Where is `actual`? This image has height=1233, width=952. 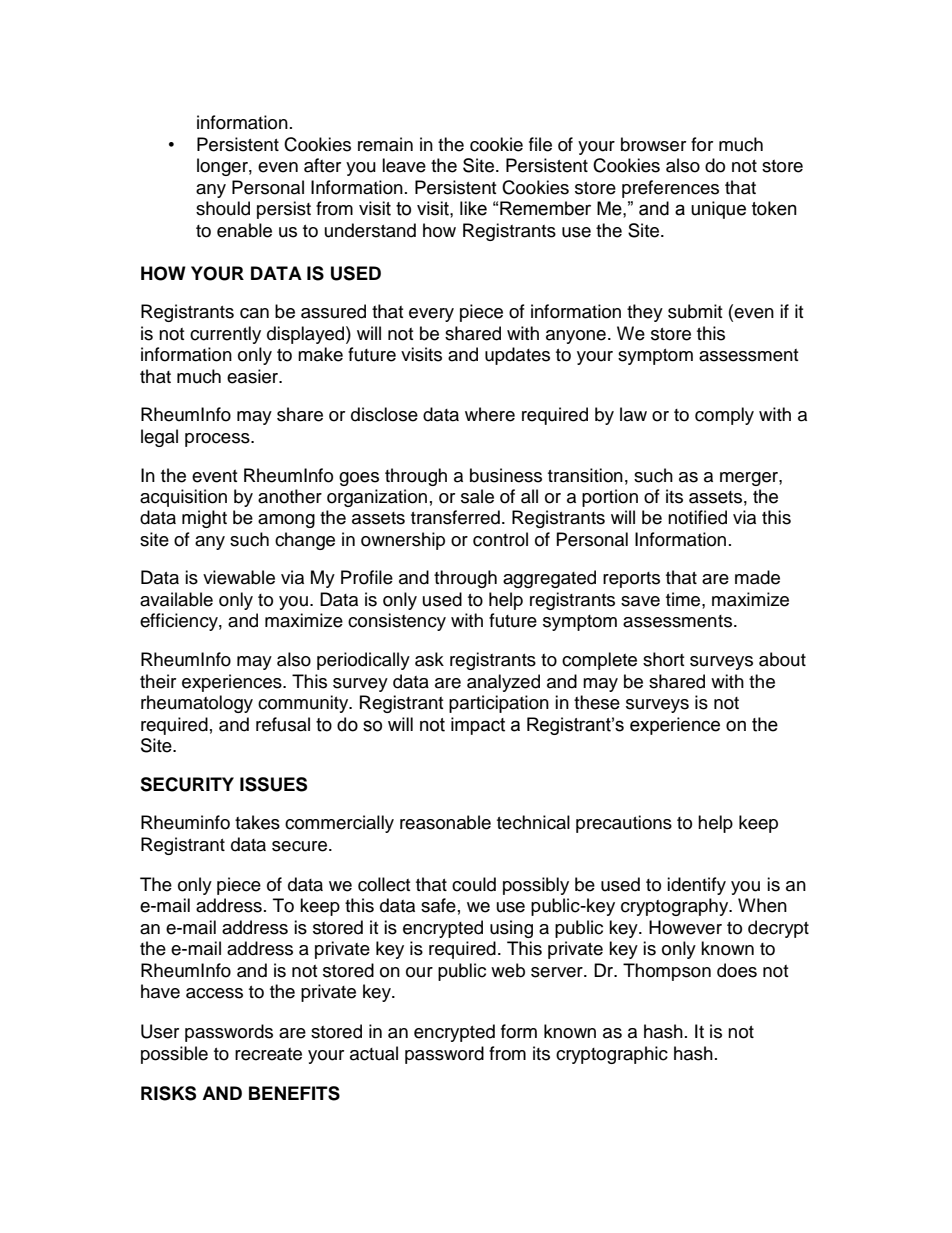
actual is located at coordinates (374, 1053).
